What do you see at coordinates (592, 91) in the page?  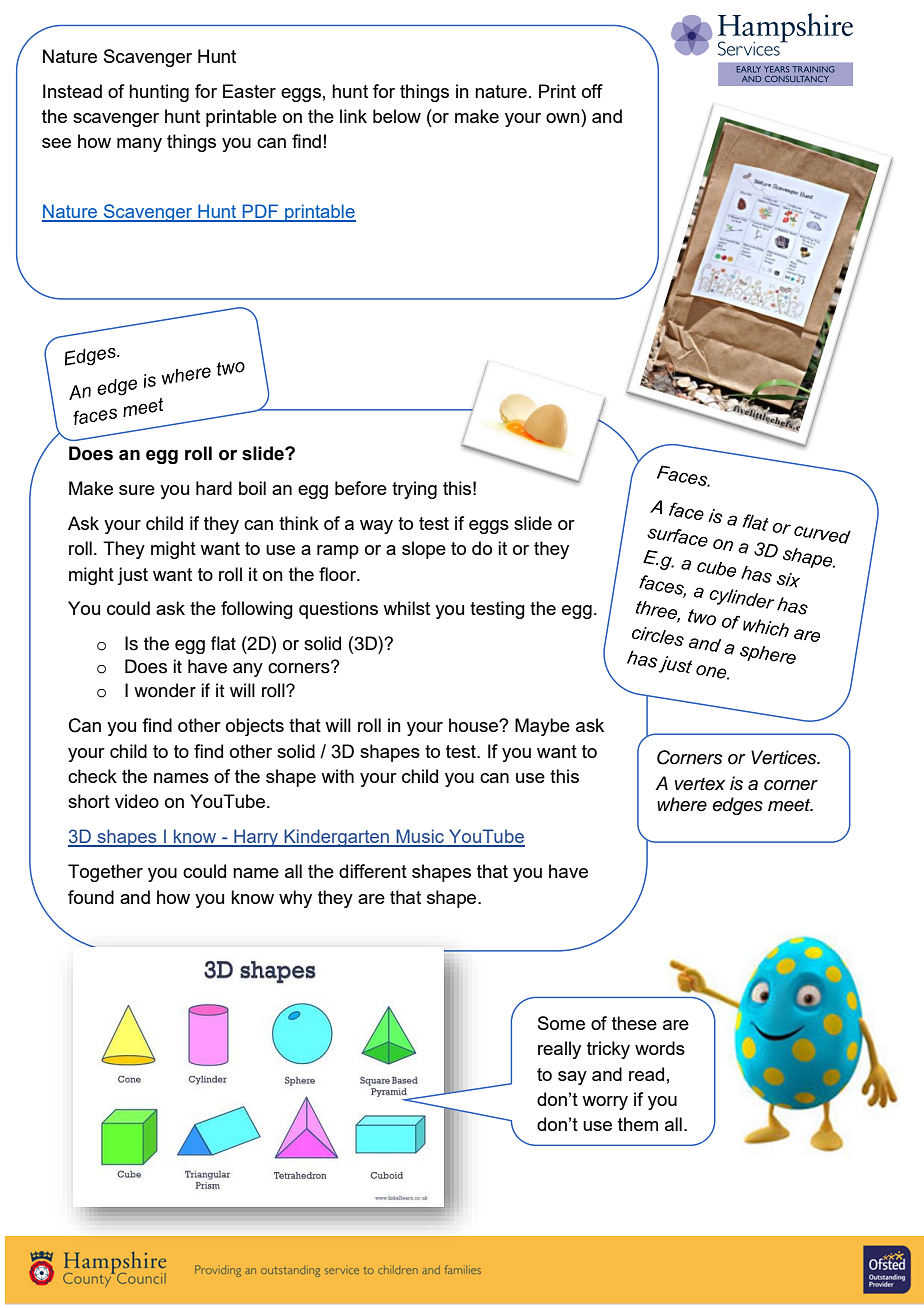 I see `off` at bounding box center [592, 91].
